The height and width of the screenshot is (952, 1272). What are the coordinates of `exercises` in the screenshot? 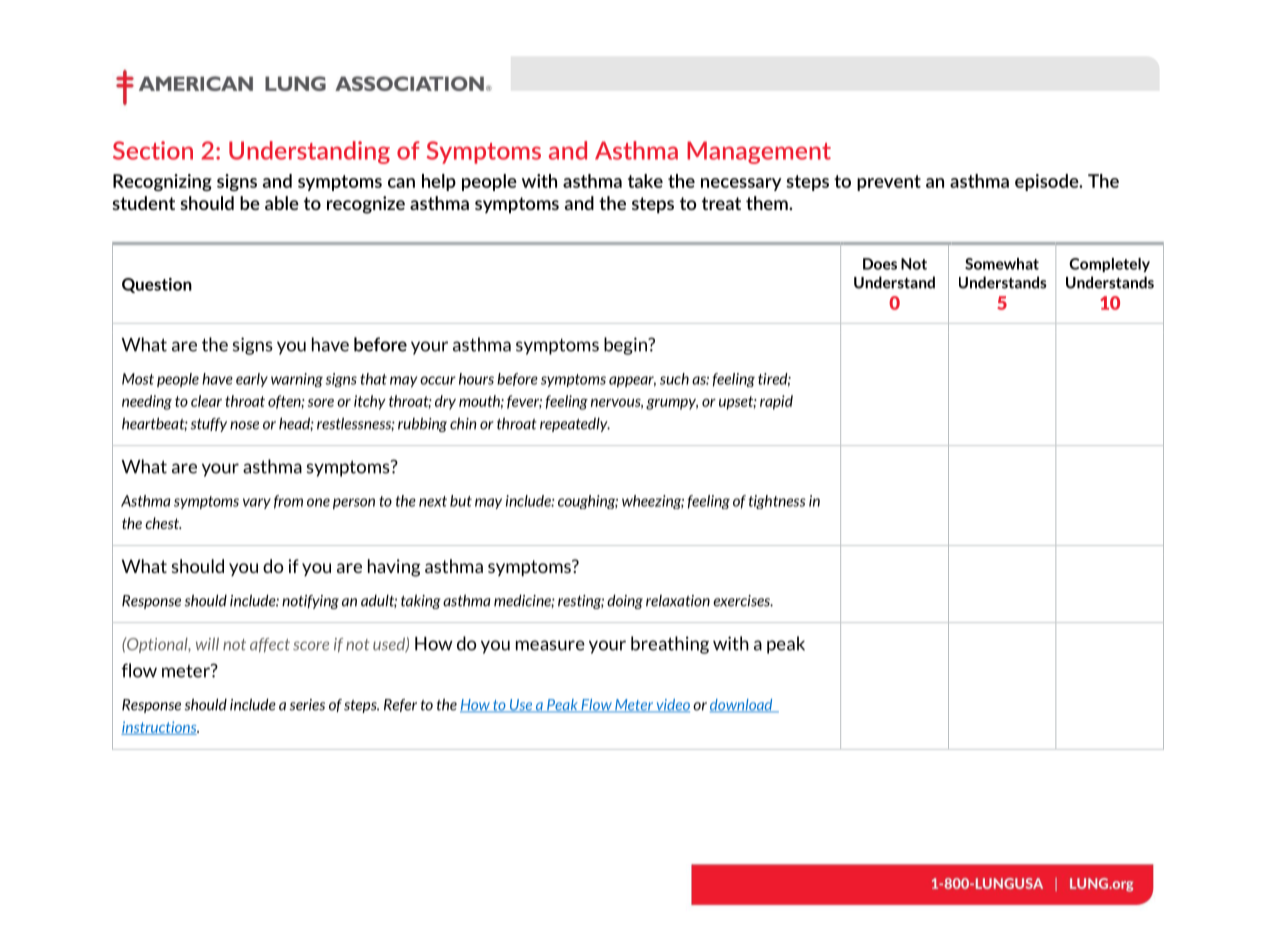 It's located at (743, 601).
